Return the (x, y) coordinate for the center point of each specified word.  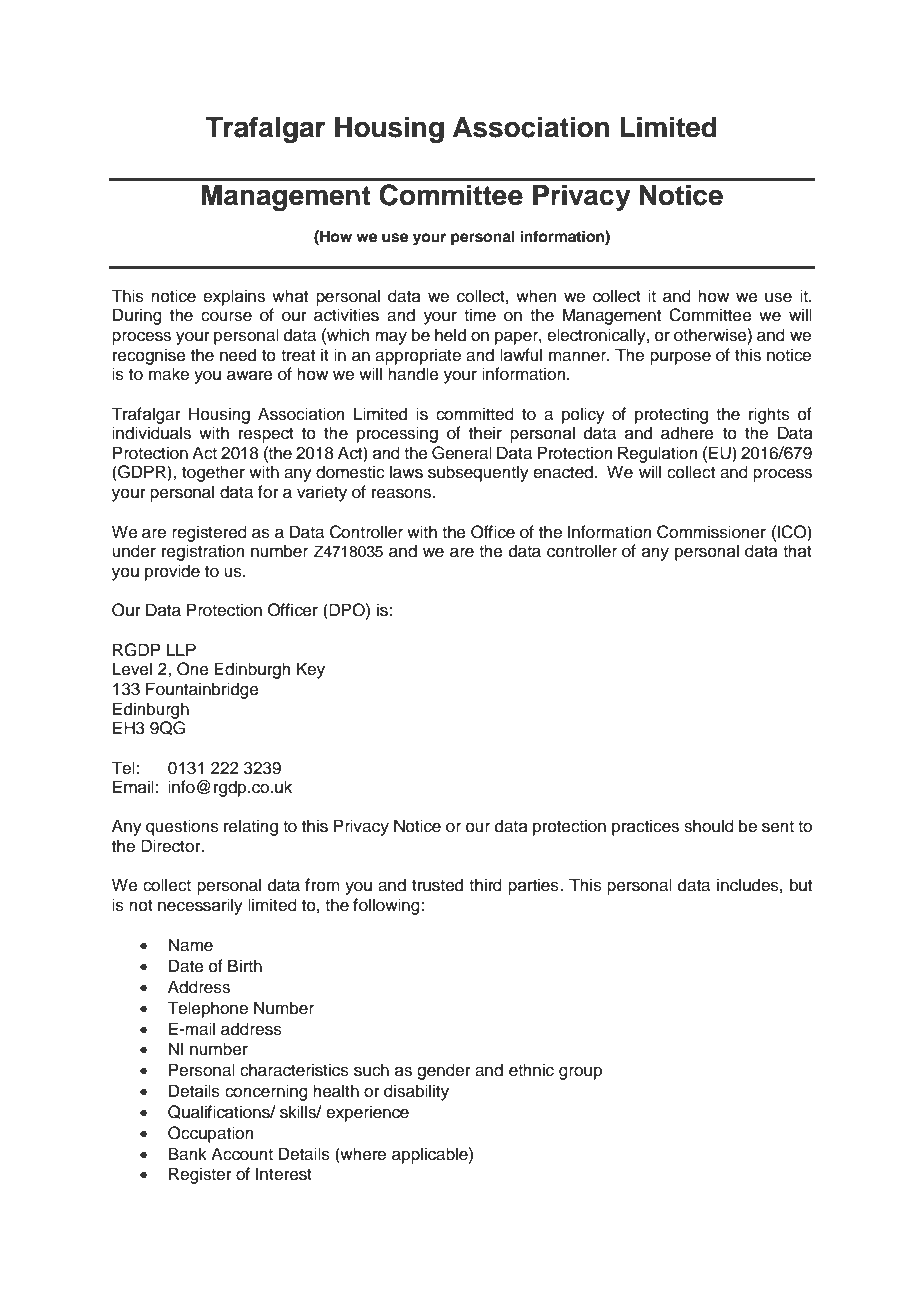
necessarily (200, 906)
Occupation (211, 1134)
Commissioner (711, 532)
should (709, 826)
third (485, 885)
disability (416, 1092)
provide (172, 572)
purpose (680, 358)
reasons (402, 493)
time (480, 315)
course (226, 316)
